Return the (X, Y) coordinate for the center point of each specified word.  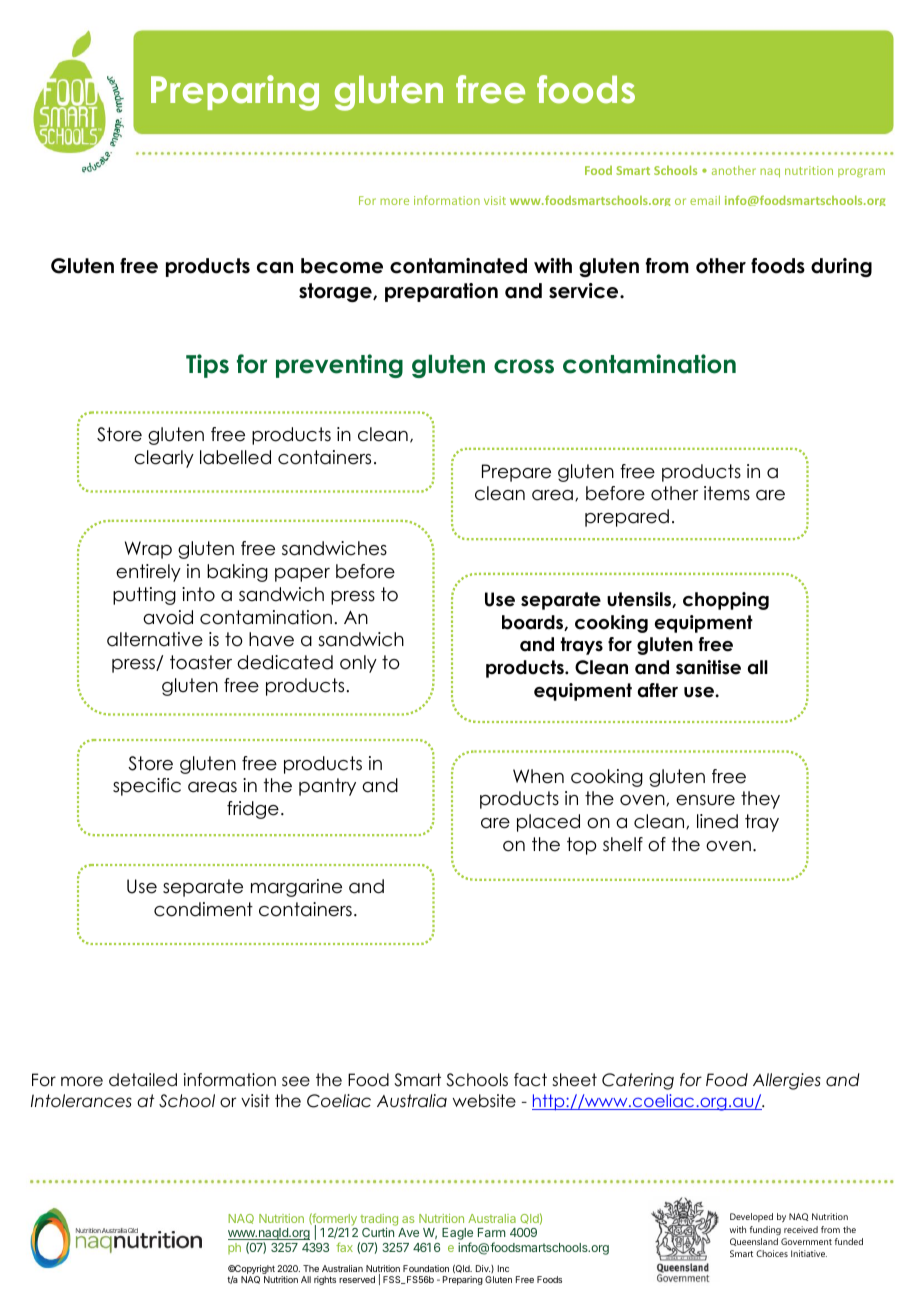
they (760, 800)
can (275, 268)
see (296, 1081)
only (358, 664)
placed (548, 823)
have (271, 639)
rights (325, 1280)
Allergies (787, 1081)
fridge (253, 810)
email (705, 200)
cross (524, 366)
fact (530, 1080)
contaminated (458, 266)
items (727, 493)
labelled (235, 457)
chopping (726, 601)
